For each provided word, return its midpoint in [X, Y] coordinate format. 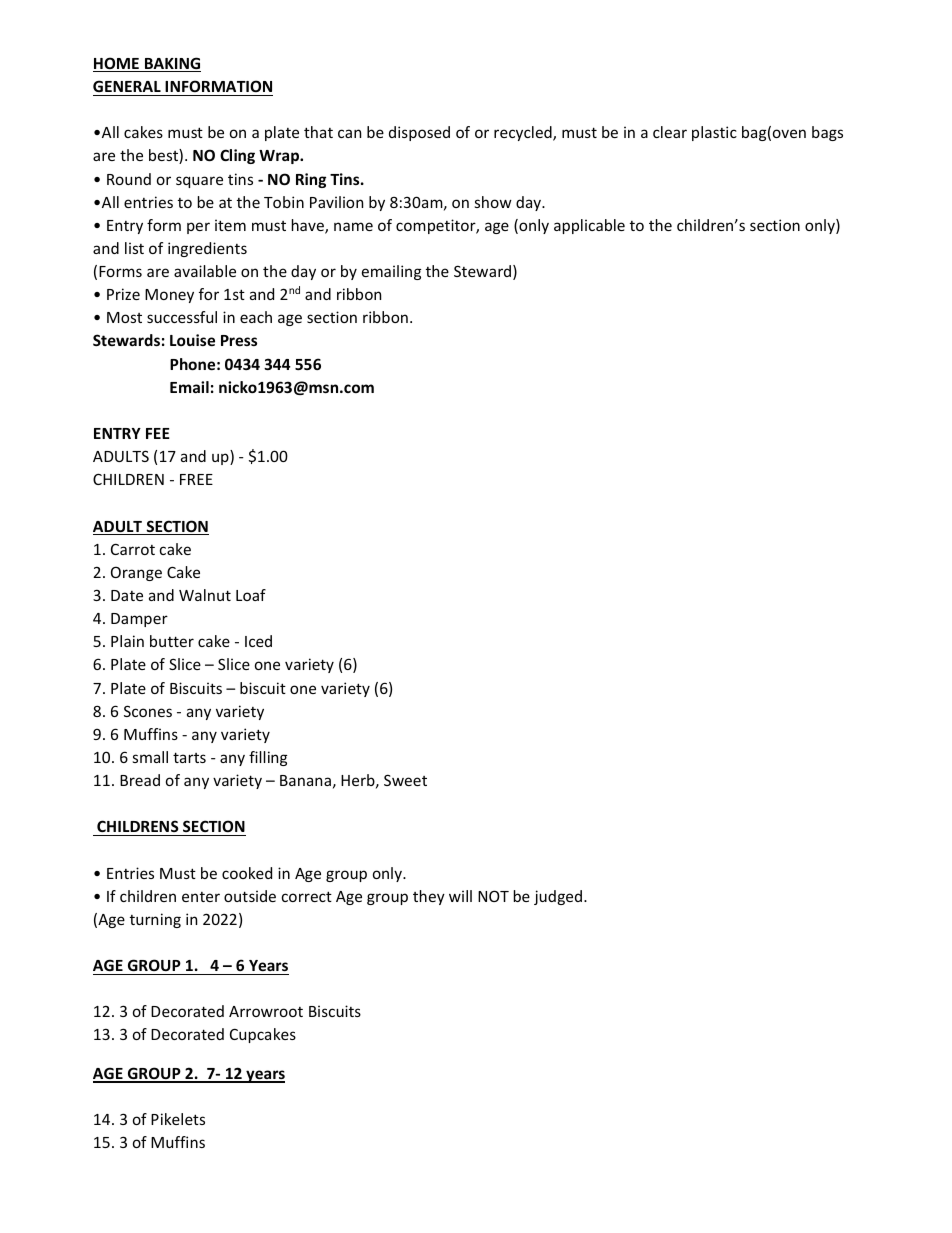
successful [182, 317]
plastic [714, 133]
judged [558, 897]
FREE [196, 479]
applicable [589, 226]
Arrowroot [266, 1011]
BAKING [172, 64]
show [493, 202]
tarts [189, 757]
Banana [305, 780]
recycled [524, 133]
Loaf [251, 595]
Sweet [405, 780]
